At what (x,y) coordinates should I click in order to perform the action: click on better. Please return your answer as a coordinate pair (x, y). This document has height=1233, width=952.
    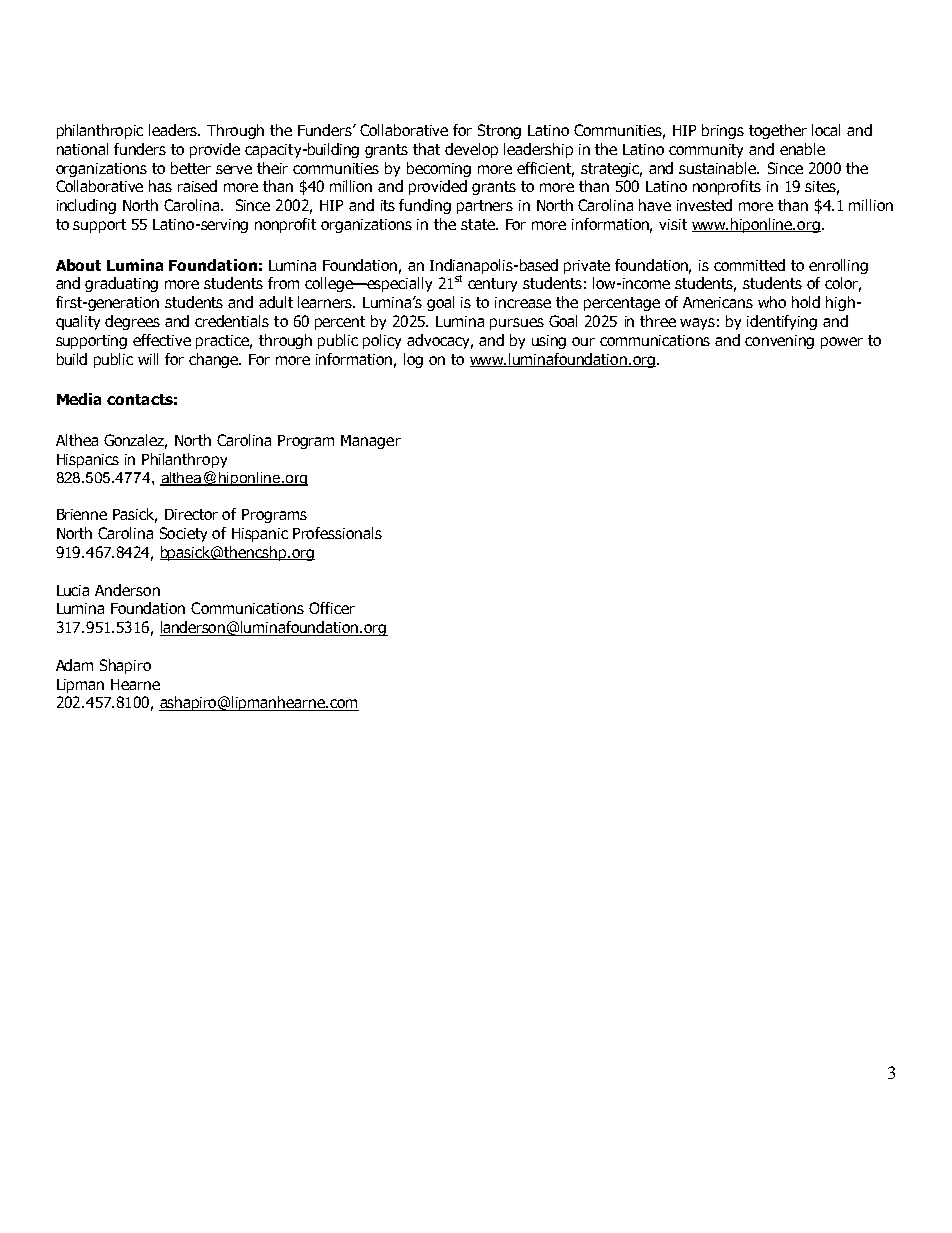
    Looking at the image, I should click on (191, 168).
